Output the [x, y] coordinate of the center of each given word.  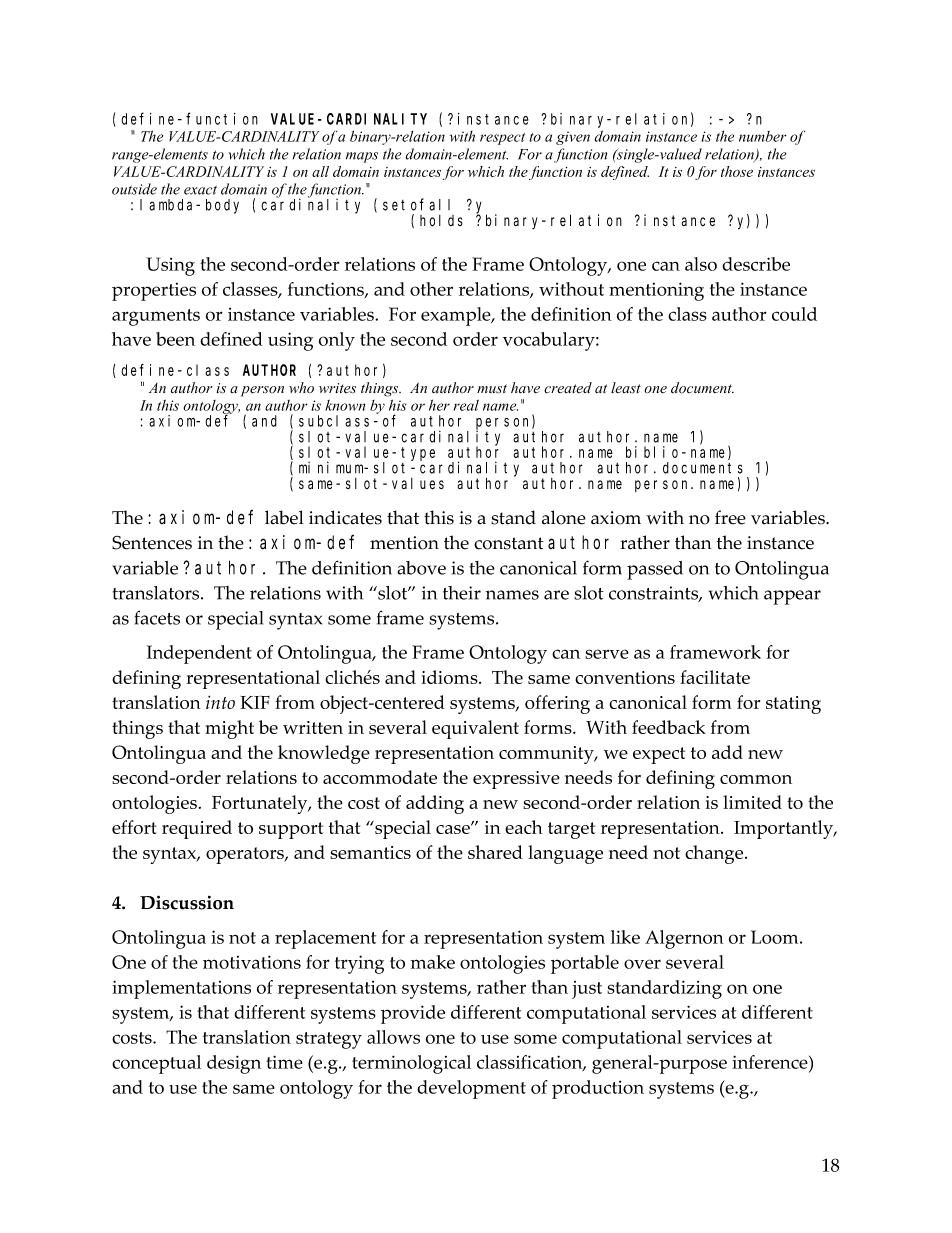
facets [157, 617]
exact [200, 190]
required [197, 829]
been [175, 339]
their [462, 593]
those [737, 171]
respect [502, 139]
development [471, 1089]
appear [792, 597]
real [466, 405]
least [626, 388]
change [715, 854]
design [234, 1064]
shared [495, 852]
